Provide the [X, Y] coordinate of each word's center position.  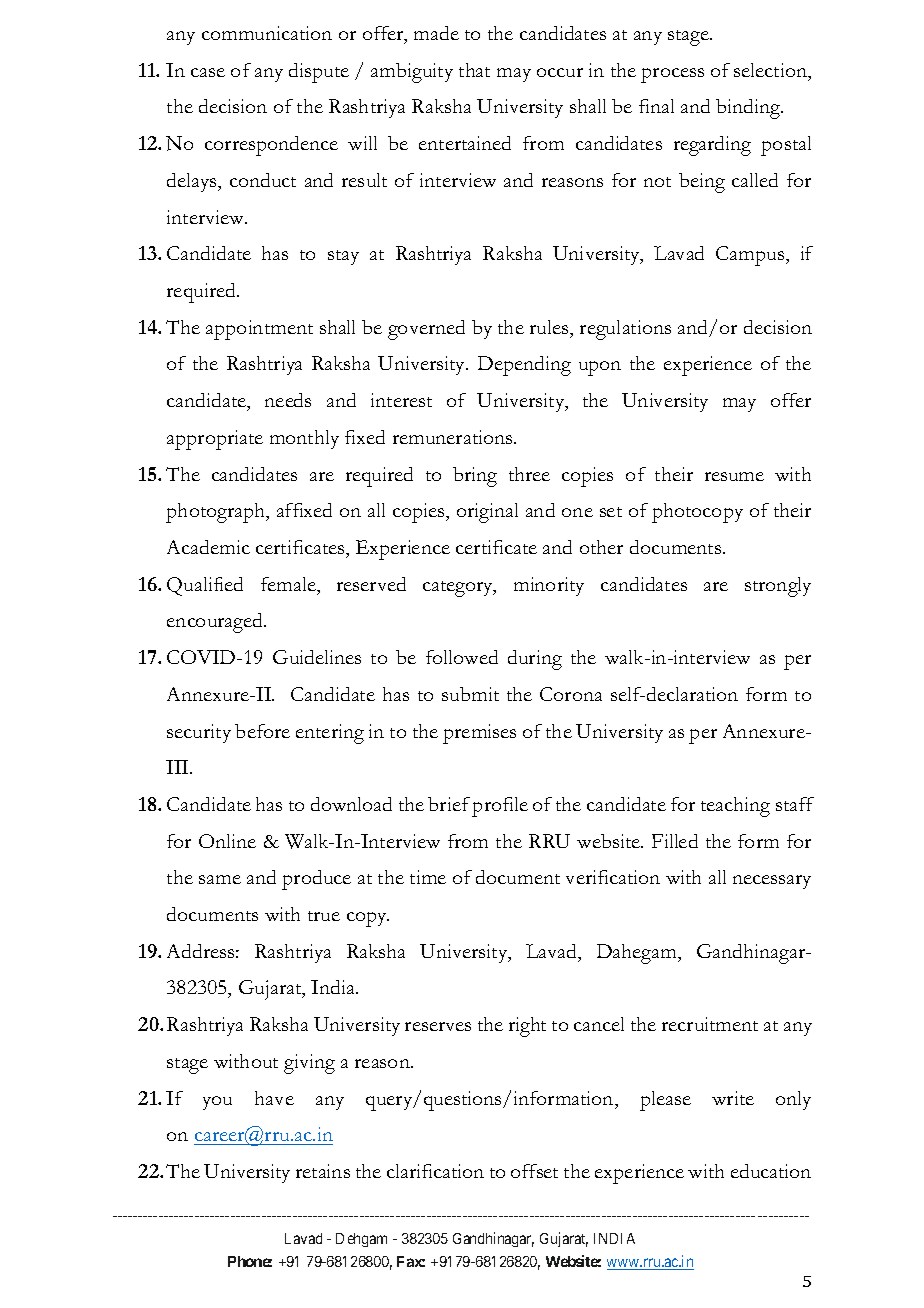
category [459, 589]
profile [500, 807]
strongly [778, 587]
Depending [524, 366]
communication [267, 33]
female [289, 584]
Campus [751, 256]
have [274, 1098]
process [672, 75]
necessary [772, 882]
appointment [259, 330]
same [220, 879]
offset [534, 1171]
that [474, 70]
